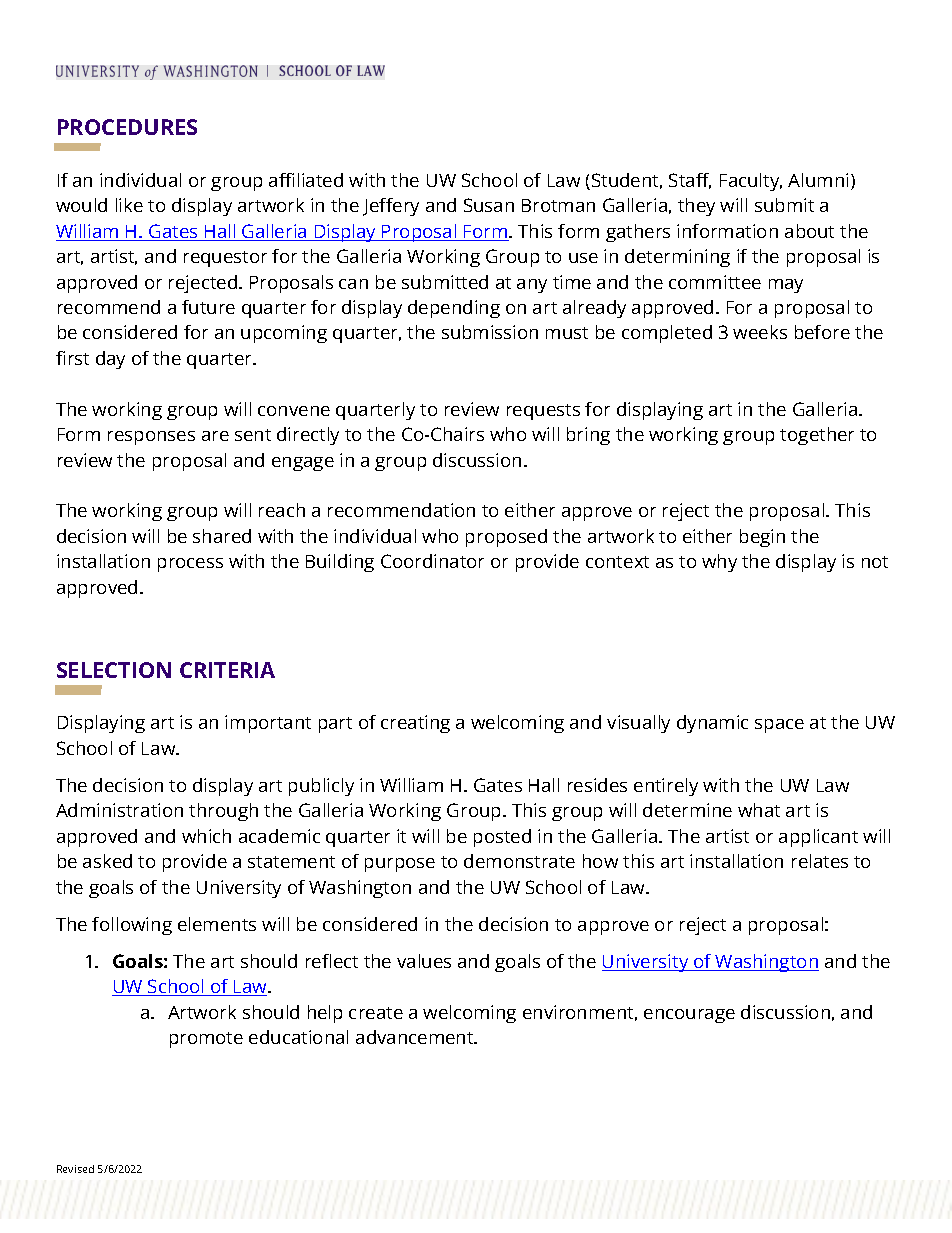  Describe the element at coordinates (751, 182) in the screenshot. I see `Faculty` at that location.
